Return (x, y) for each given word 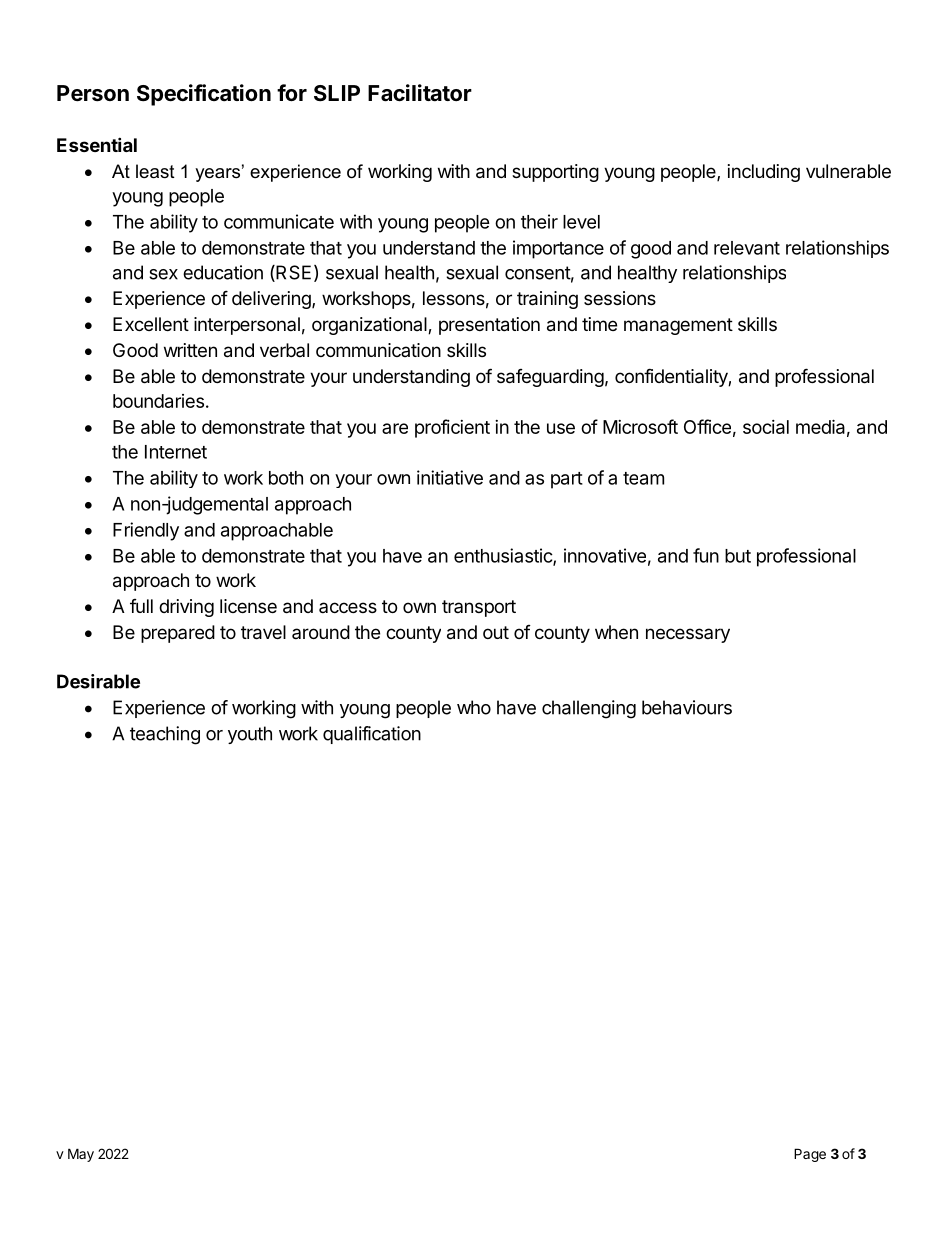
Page (810, 1155)
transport (479, 608)
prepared (178, 634)
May (81, 1155)
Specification (204, 95)
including (764, 173)
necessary (688, 635)
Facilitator (420, 93)
